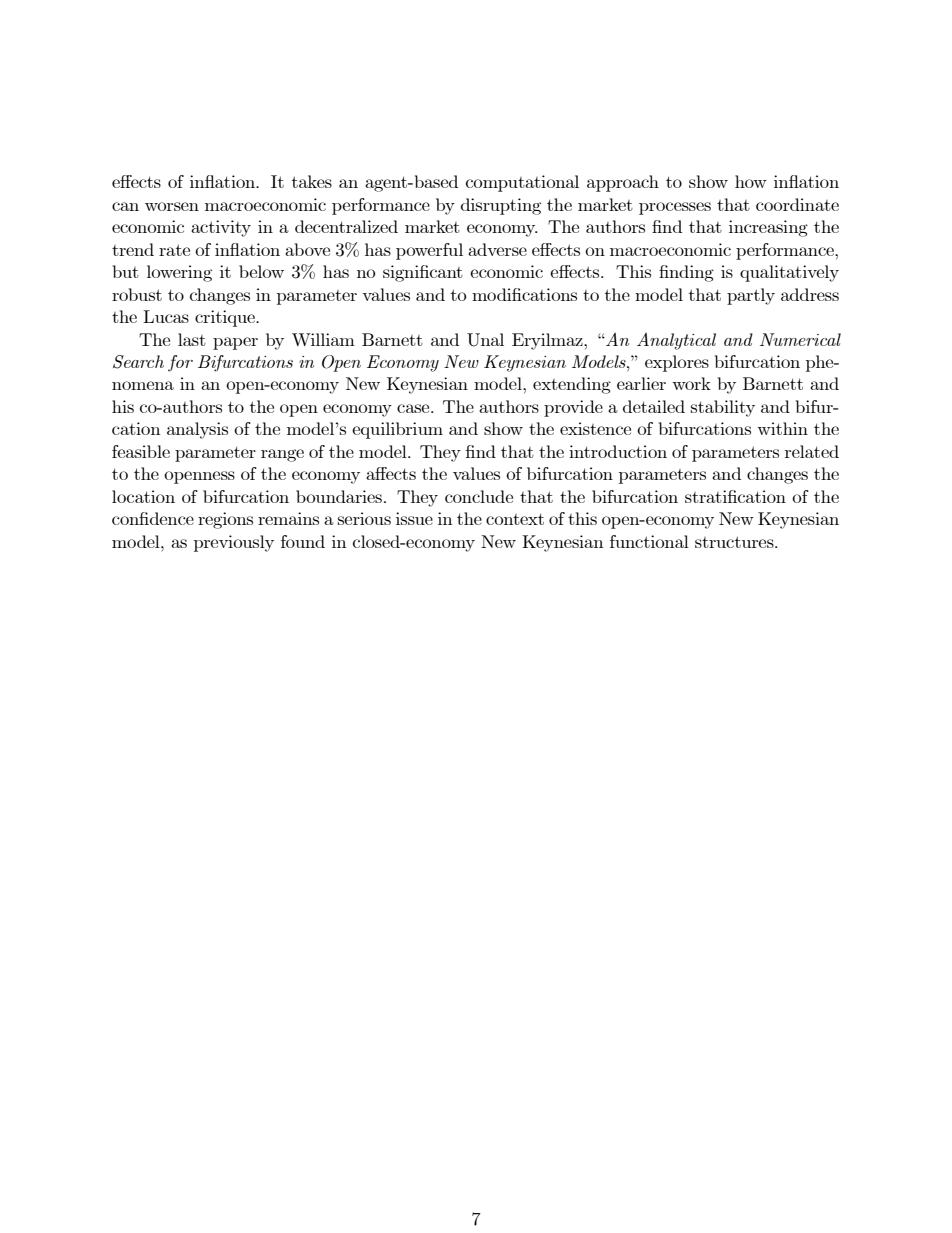  What do you see at coordinates (691, 383) in the screenshot?
I see `work` at bounding box center [691, 383].
